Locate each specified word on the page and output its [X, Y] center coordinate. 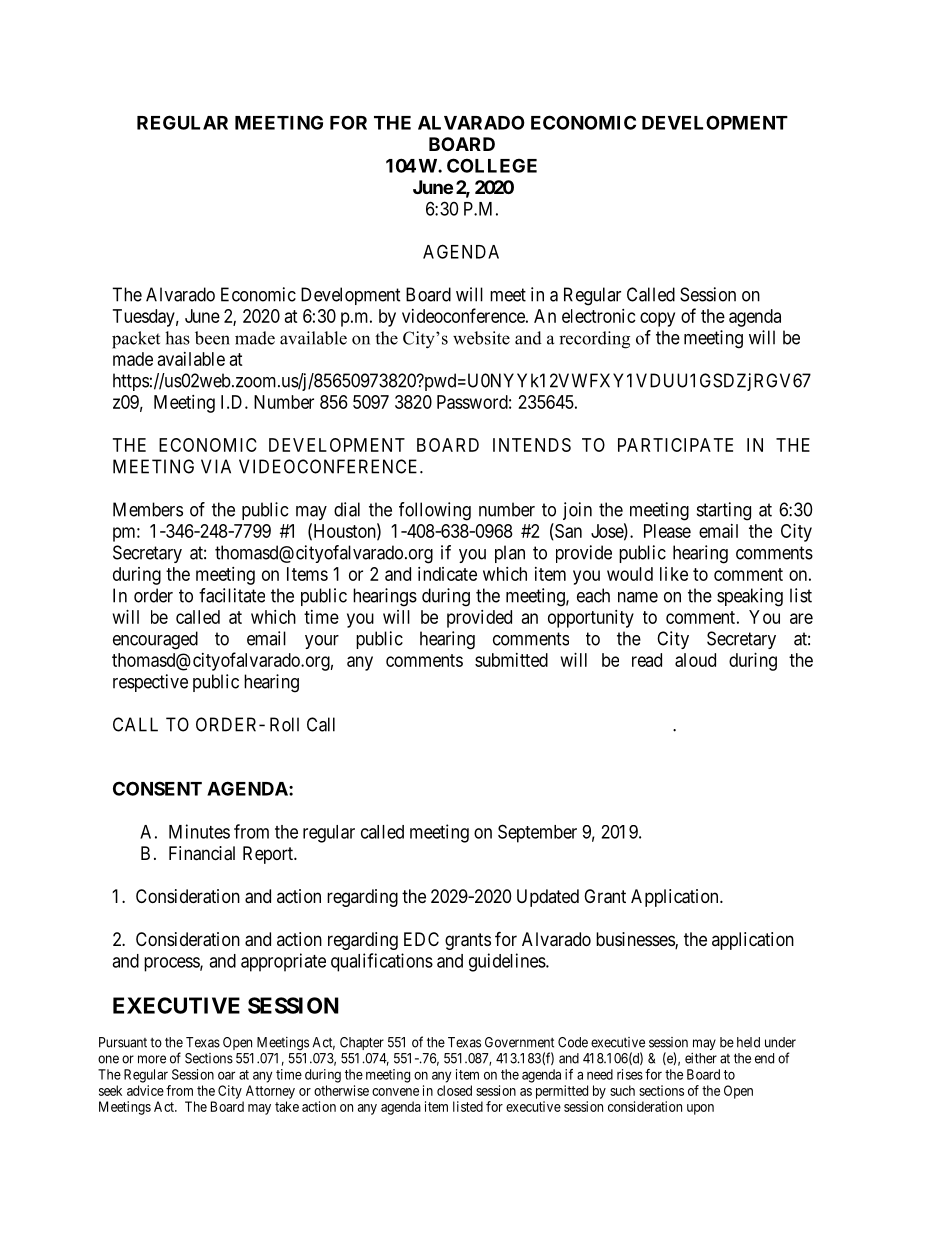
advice [145, 1090]
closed [454, 1090]
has [177, 338]
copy [657, 319]
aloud [695, 660]
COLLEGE [492, 165]
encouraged [155, 640]
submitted [511, 660]
